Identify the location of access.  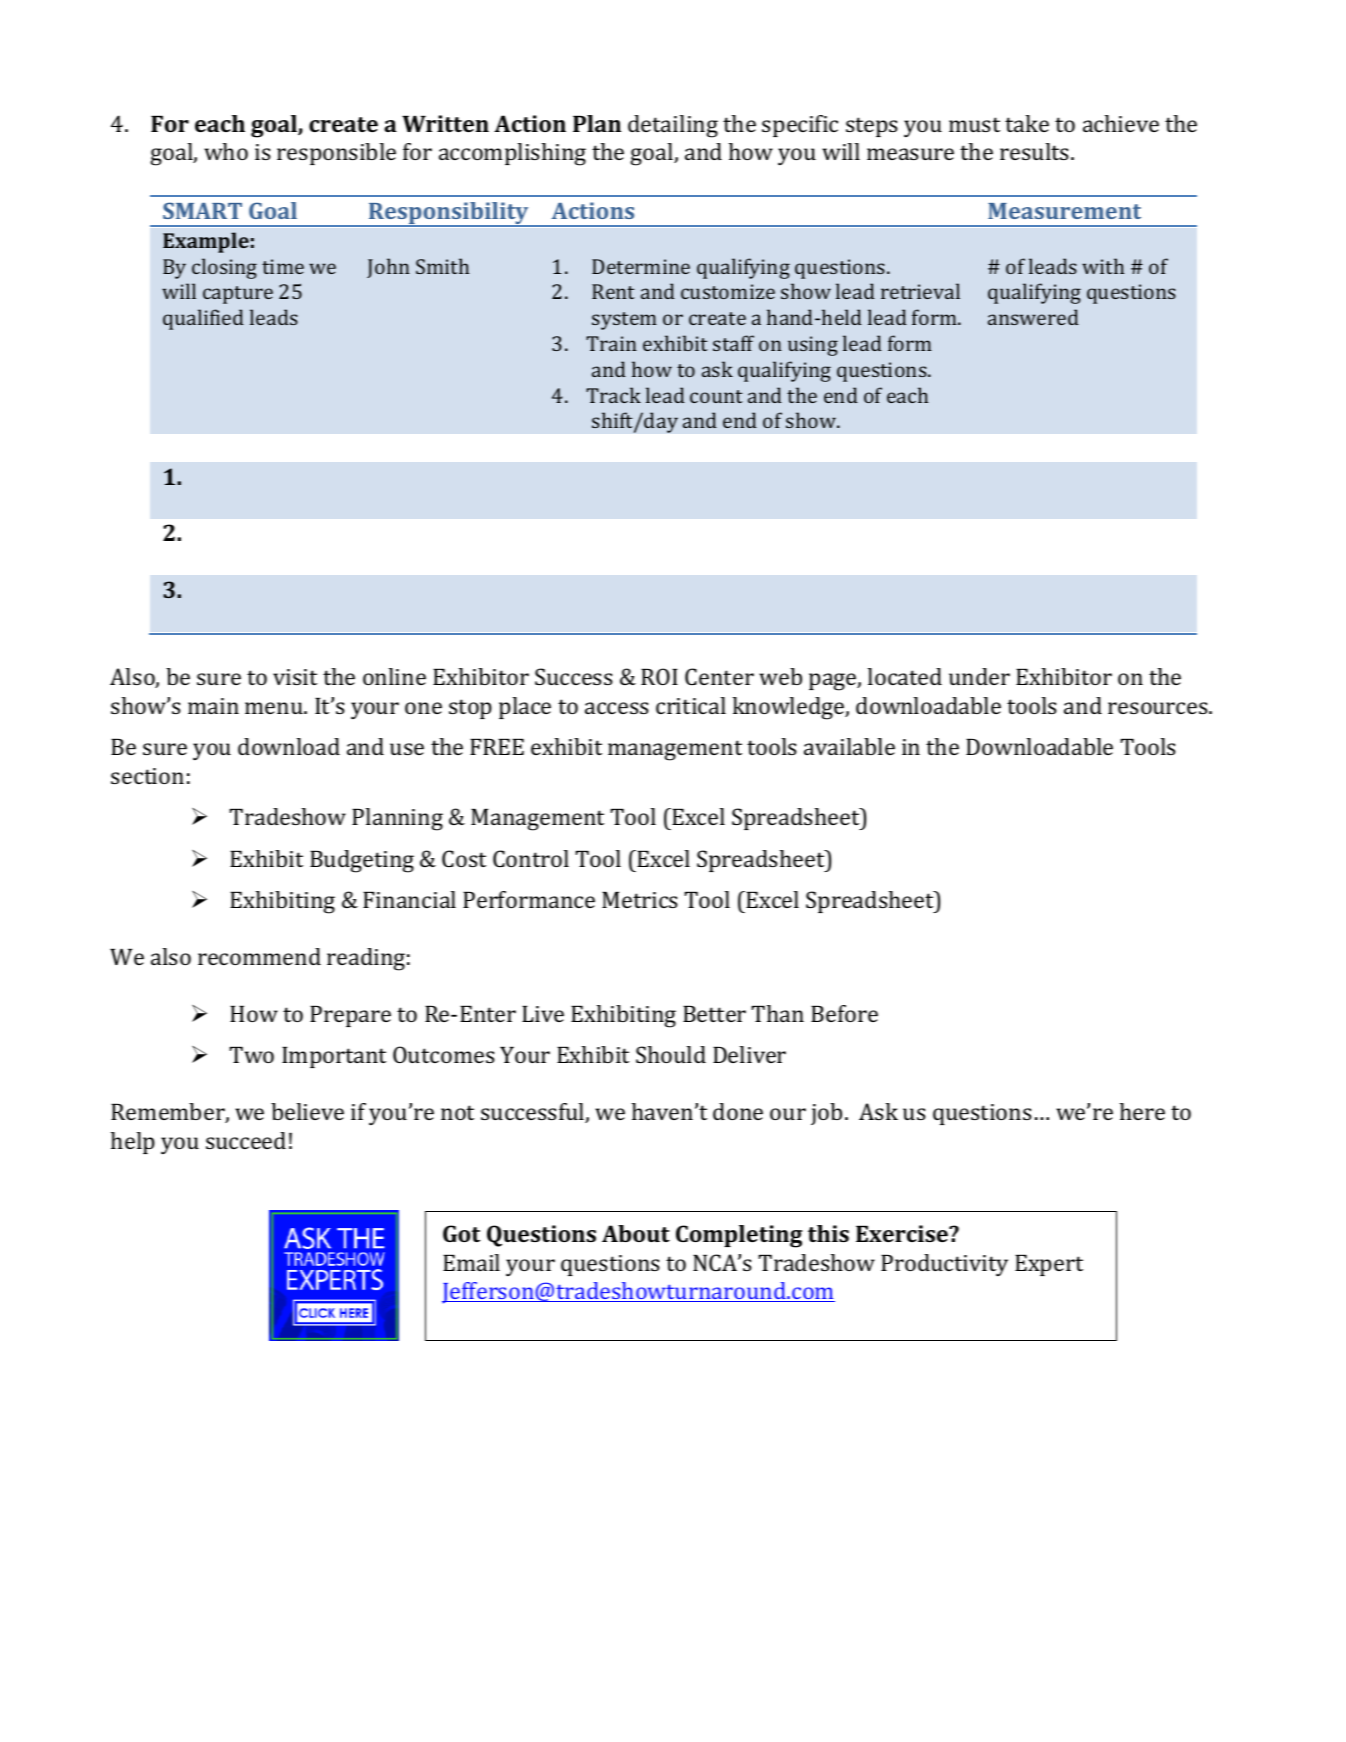
(616, 708).
